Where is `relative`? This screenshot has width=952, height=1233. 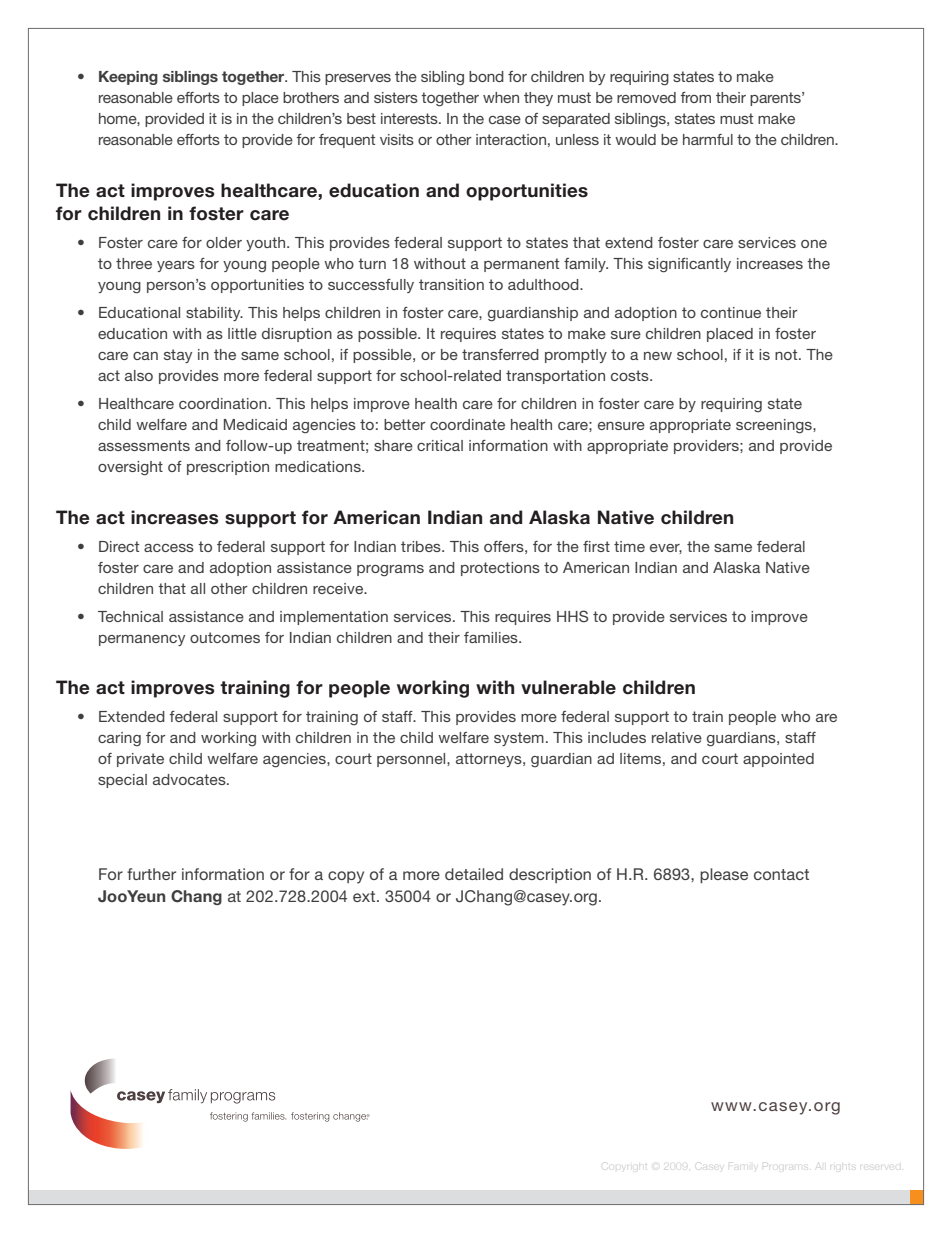
relative is located at coordinates (677, 737).
